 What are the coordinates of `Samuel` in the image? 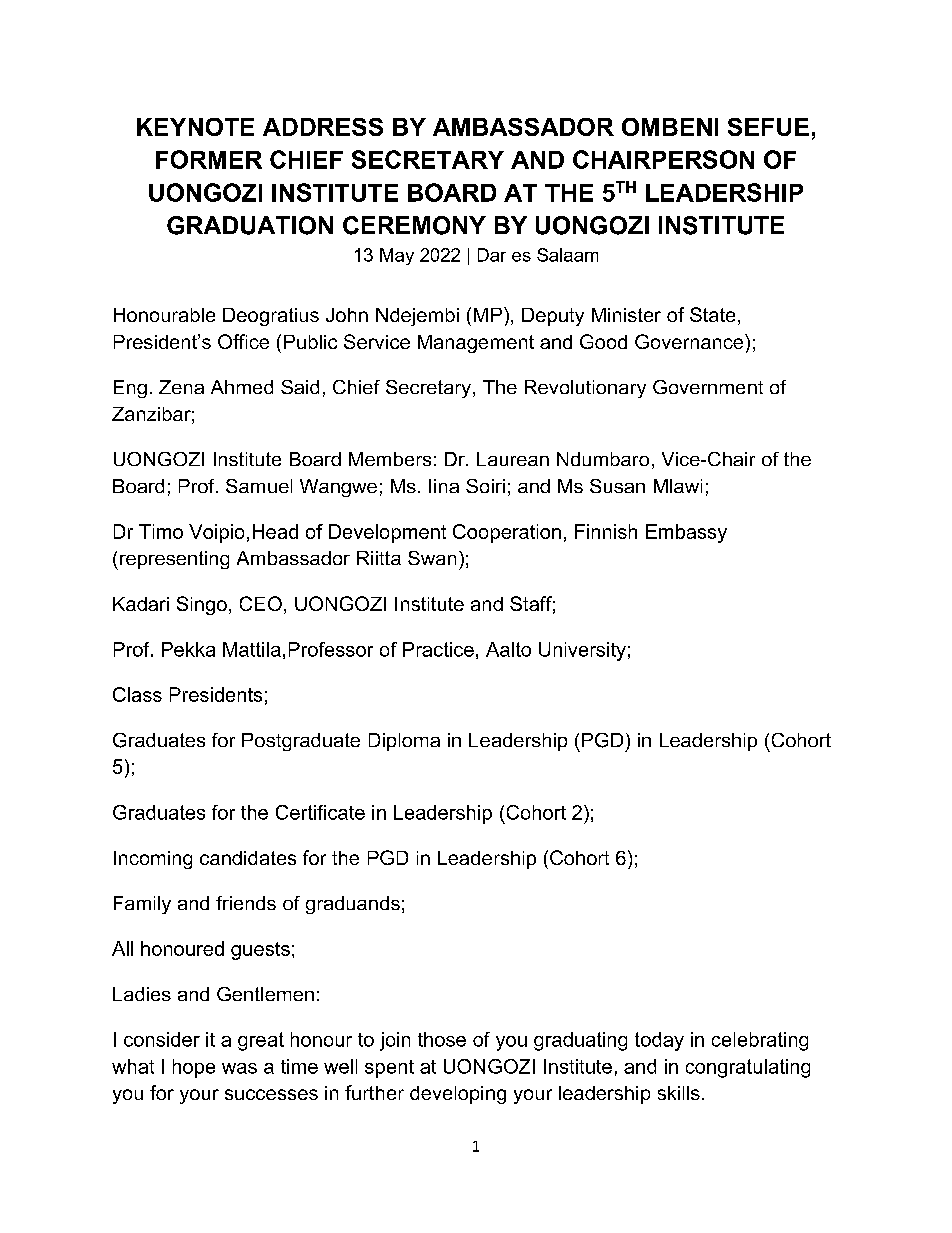 It's located at (259, 486).
